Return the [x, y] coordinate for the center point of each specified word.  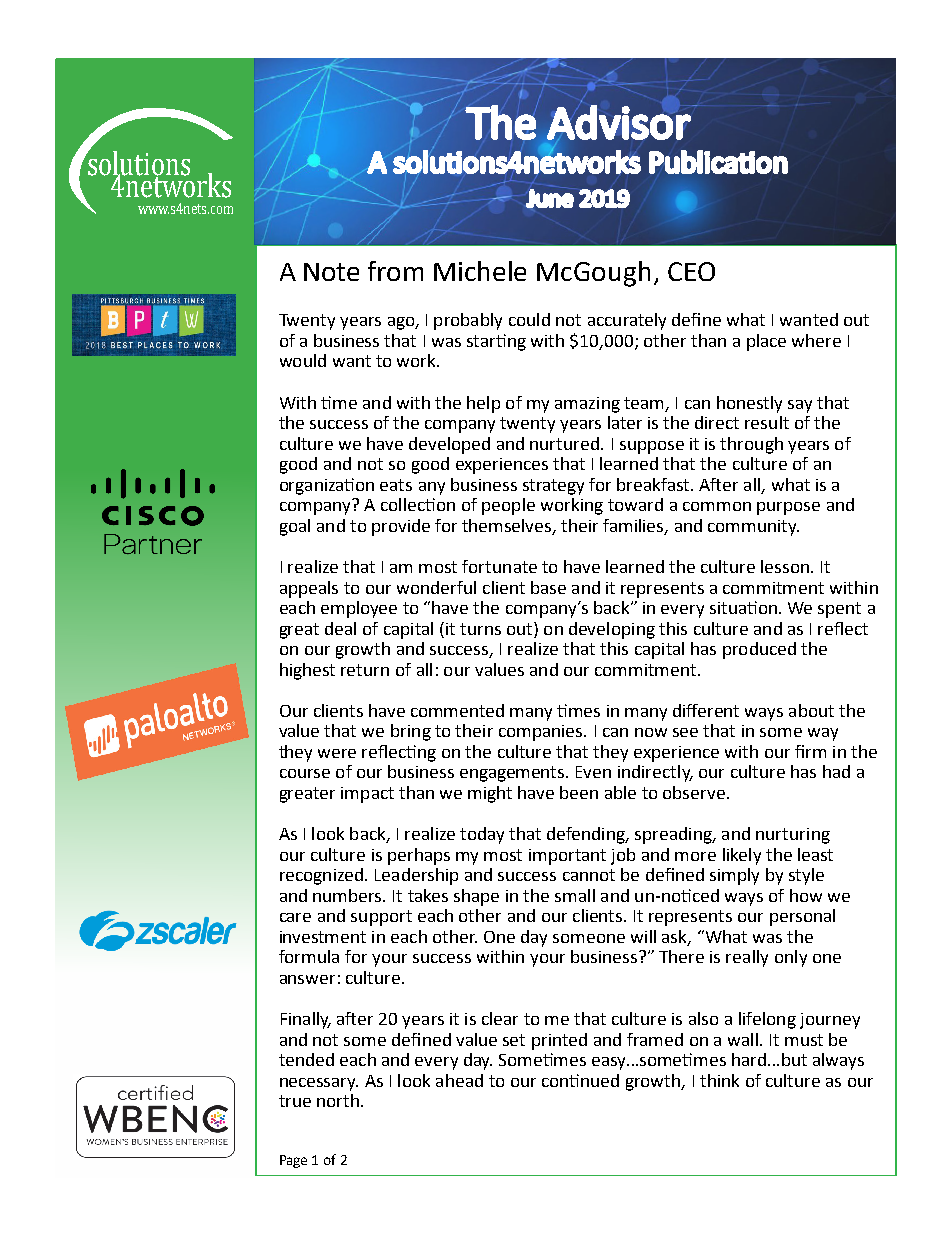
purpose [788, 508]
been [579, 792]
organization [327, 486]
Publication [718, 162]
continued [580, 1080]
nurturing [793, 836]
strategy [553, 487]
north [338, 1100]
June [550, 198]
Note [331, 272]
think [719, 1080]
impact [367, 795]
